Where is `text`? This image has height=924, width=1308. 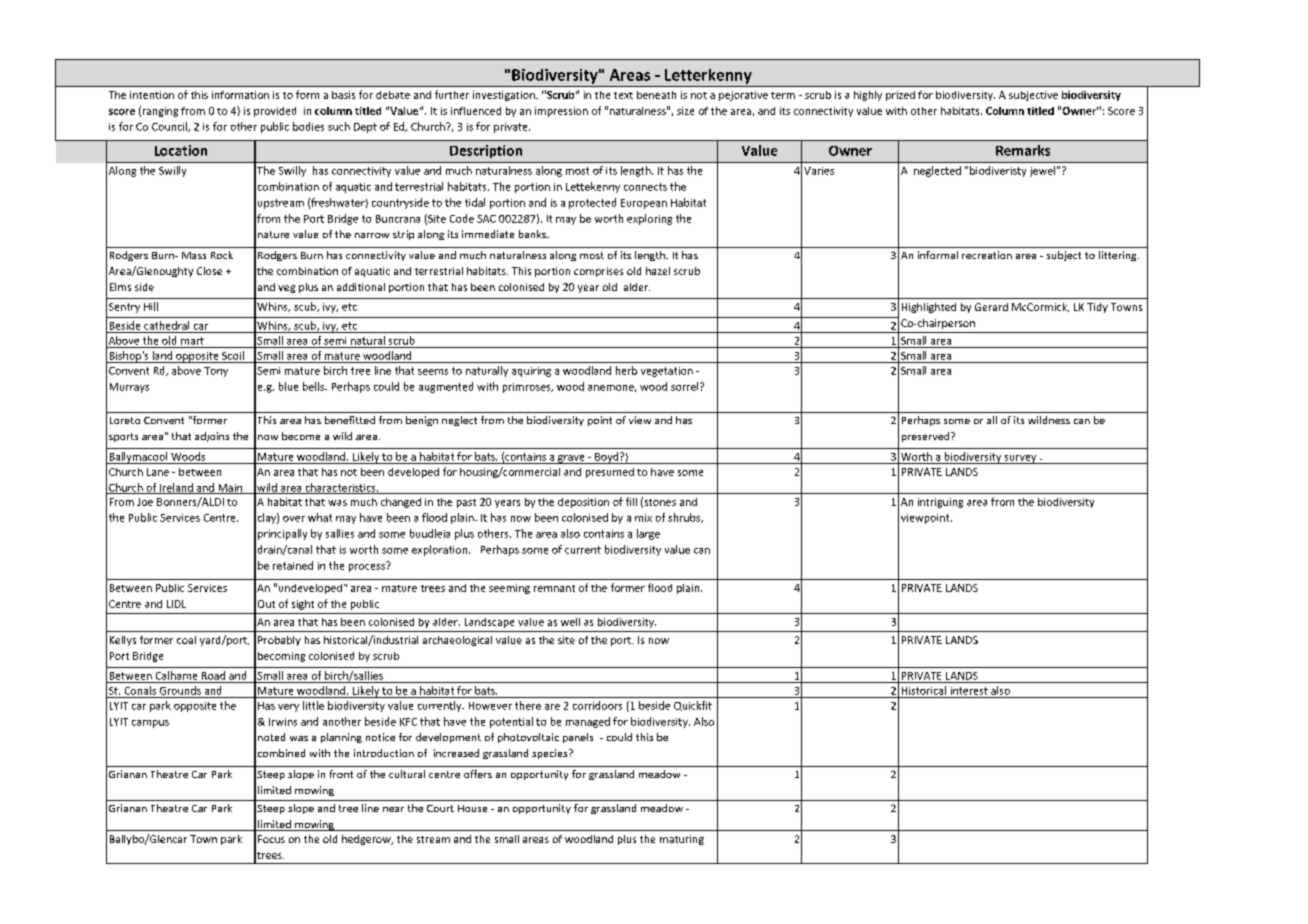
text is located at coordinates (623, 95).
